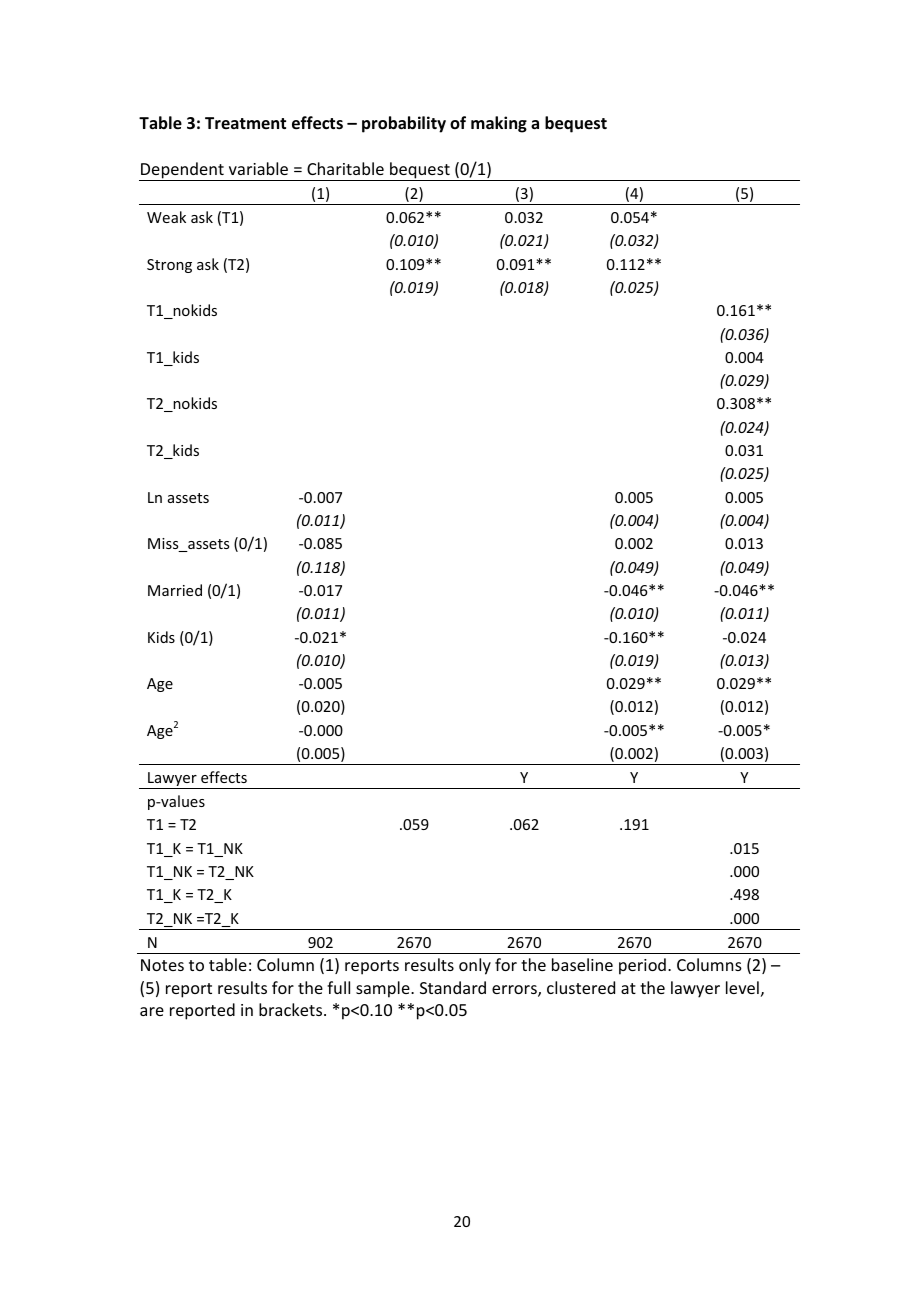 The width and height of the screenshot is (924, 1308). What do you see at coordinates (258, 168) in the screenshot?
I see `variable` at bounding box center [258, 168].
